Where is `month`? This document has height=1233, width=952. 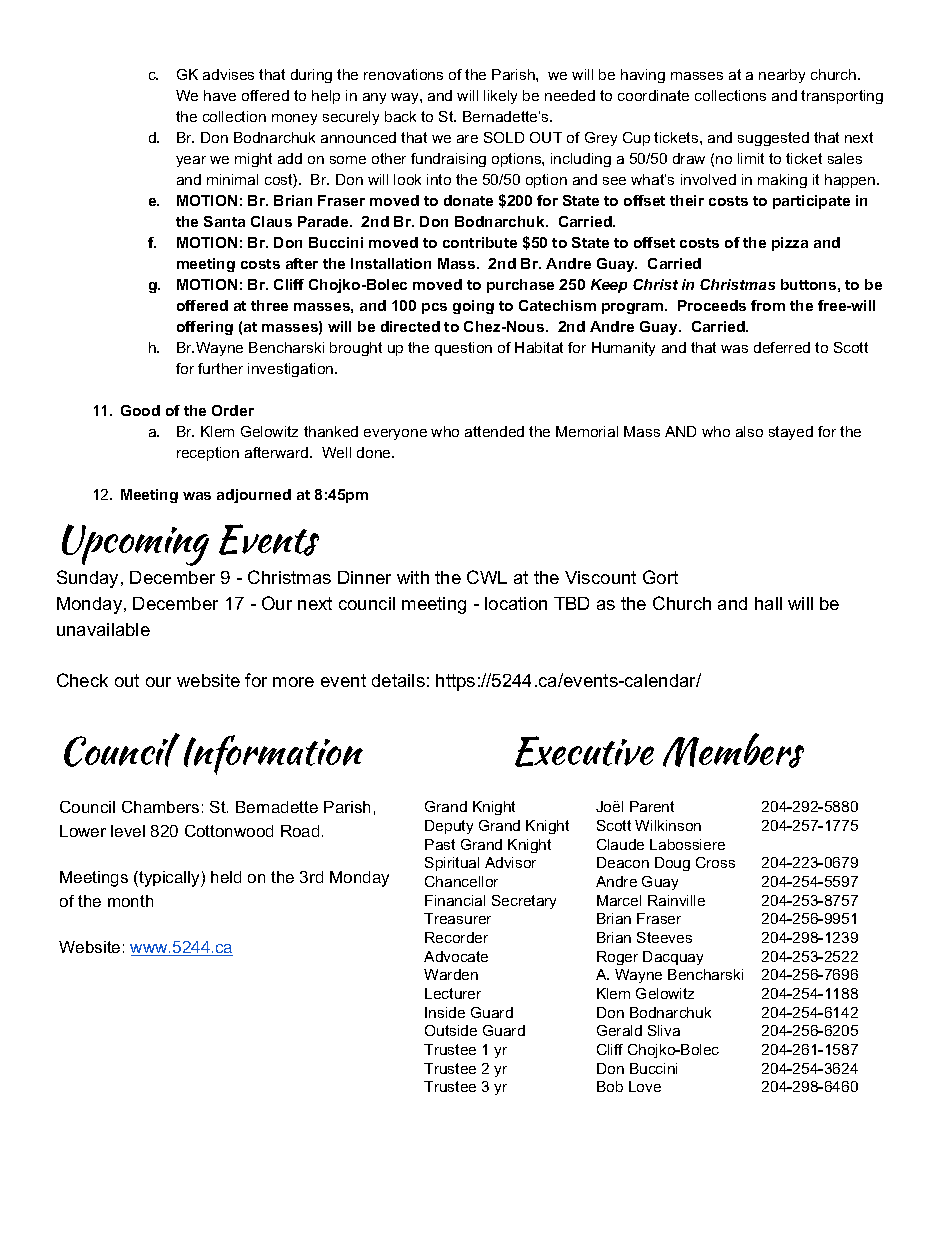 month is located at coordinates (130, 901).
